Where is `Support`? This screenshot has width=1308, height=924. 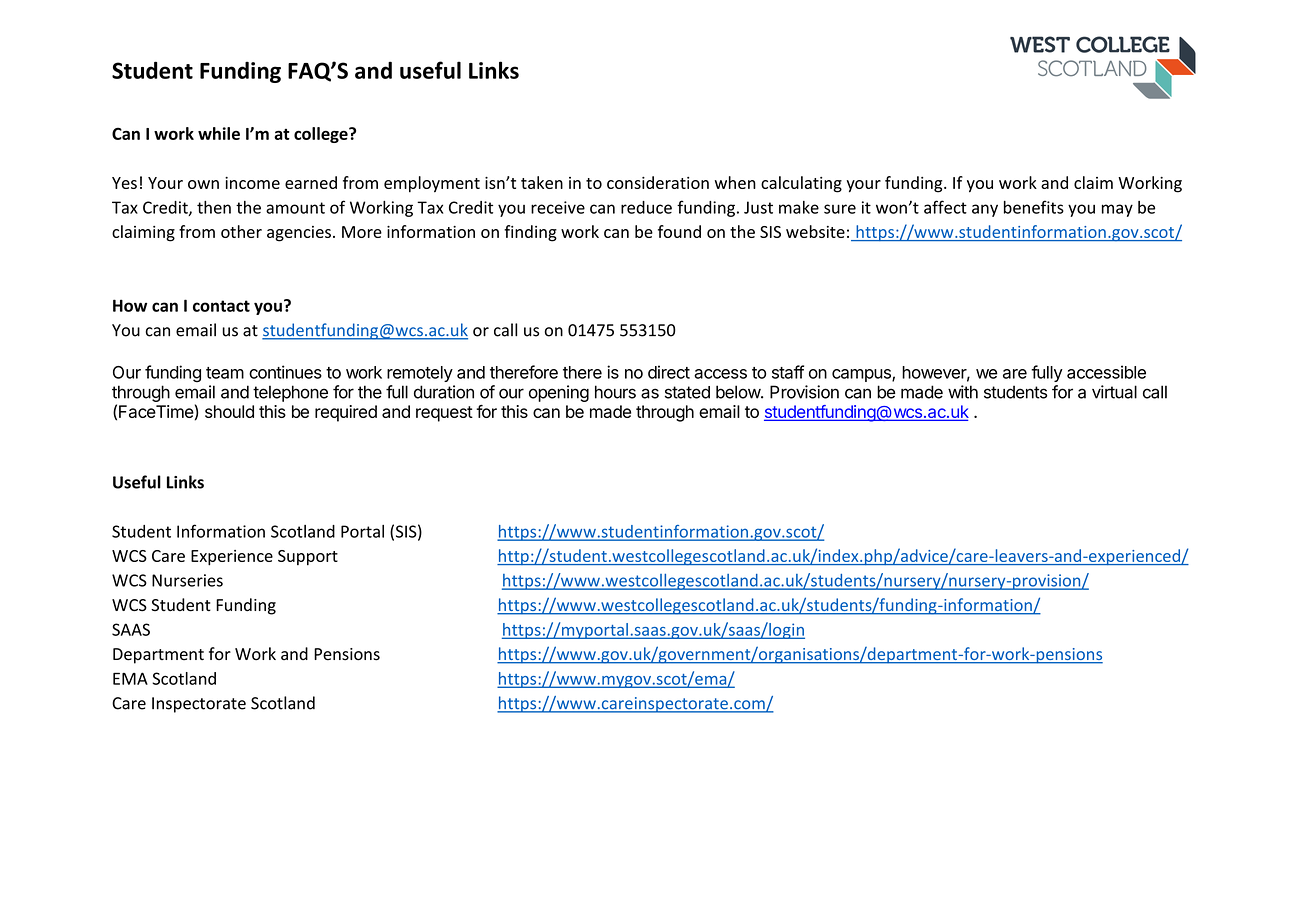 Support is located at coordinates (308, 557).
